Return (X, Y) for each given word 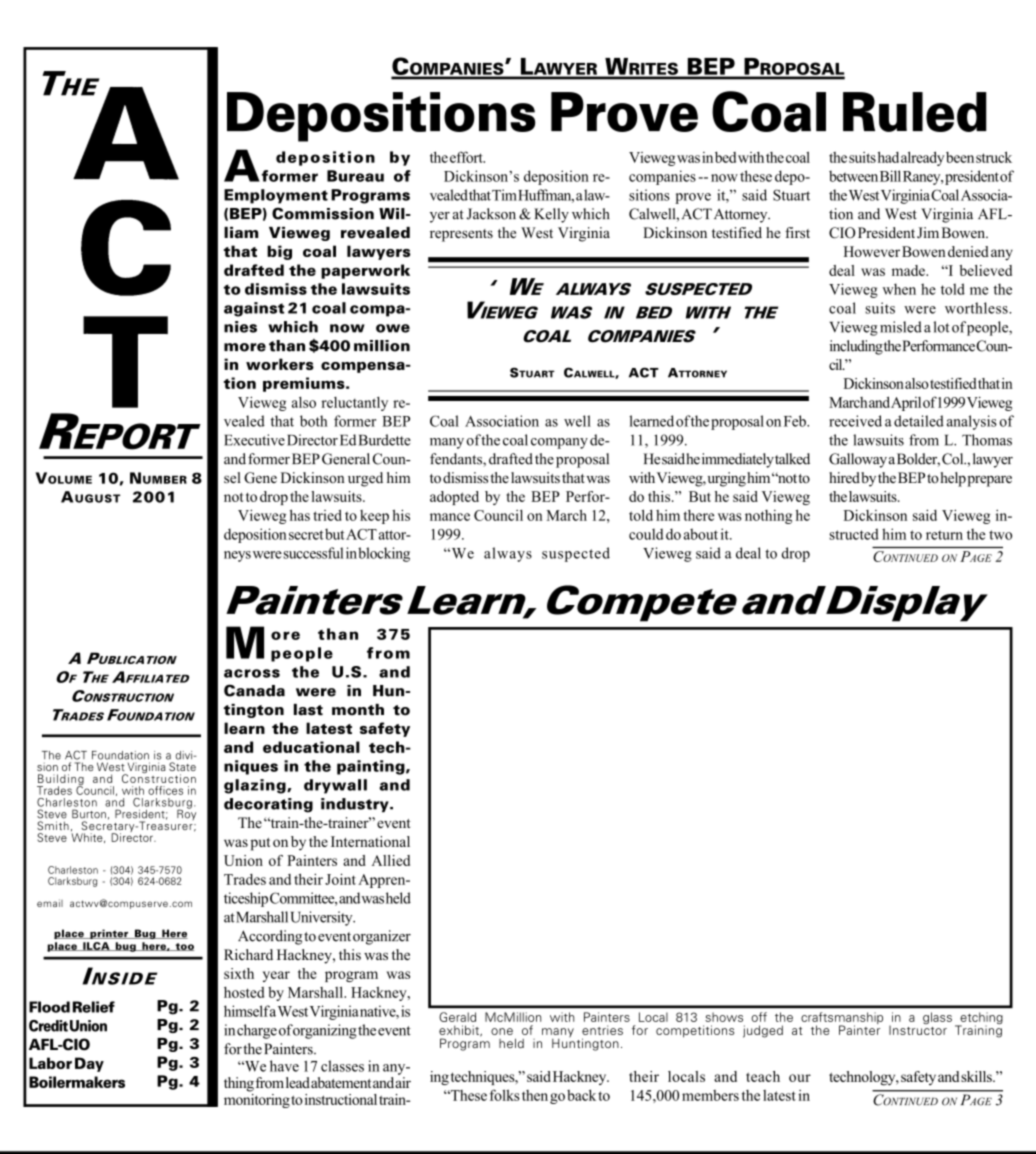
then (535, 1095)
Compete (642, 603)
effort (467, 157)
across (252, 673)
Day (89, 1064)
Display (907, 604)
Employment (276, 196)
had (888, 157)
